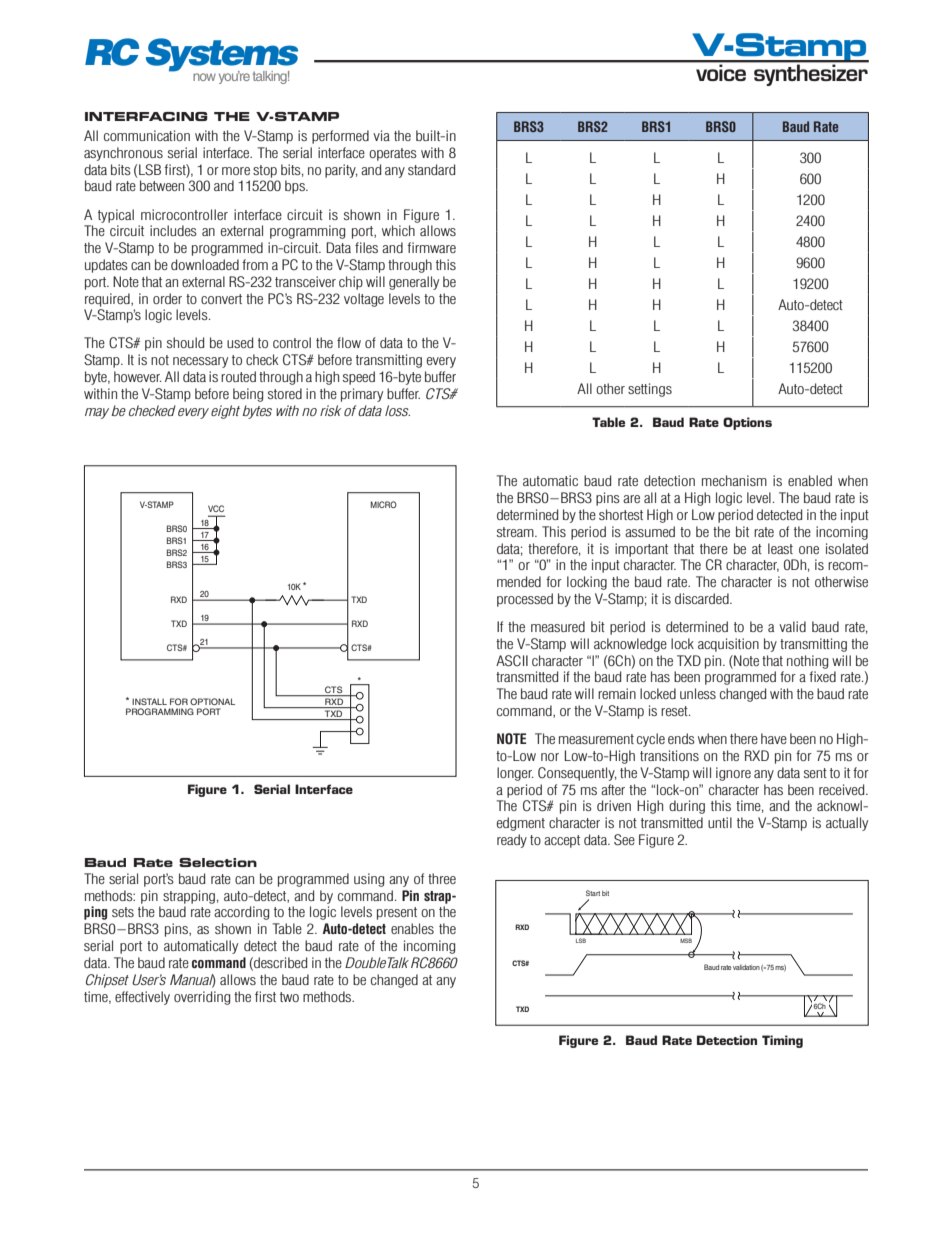 The width and height of the document is (952, 1233). I want to click on longer, so click(515, 774).
